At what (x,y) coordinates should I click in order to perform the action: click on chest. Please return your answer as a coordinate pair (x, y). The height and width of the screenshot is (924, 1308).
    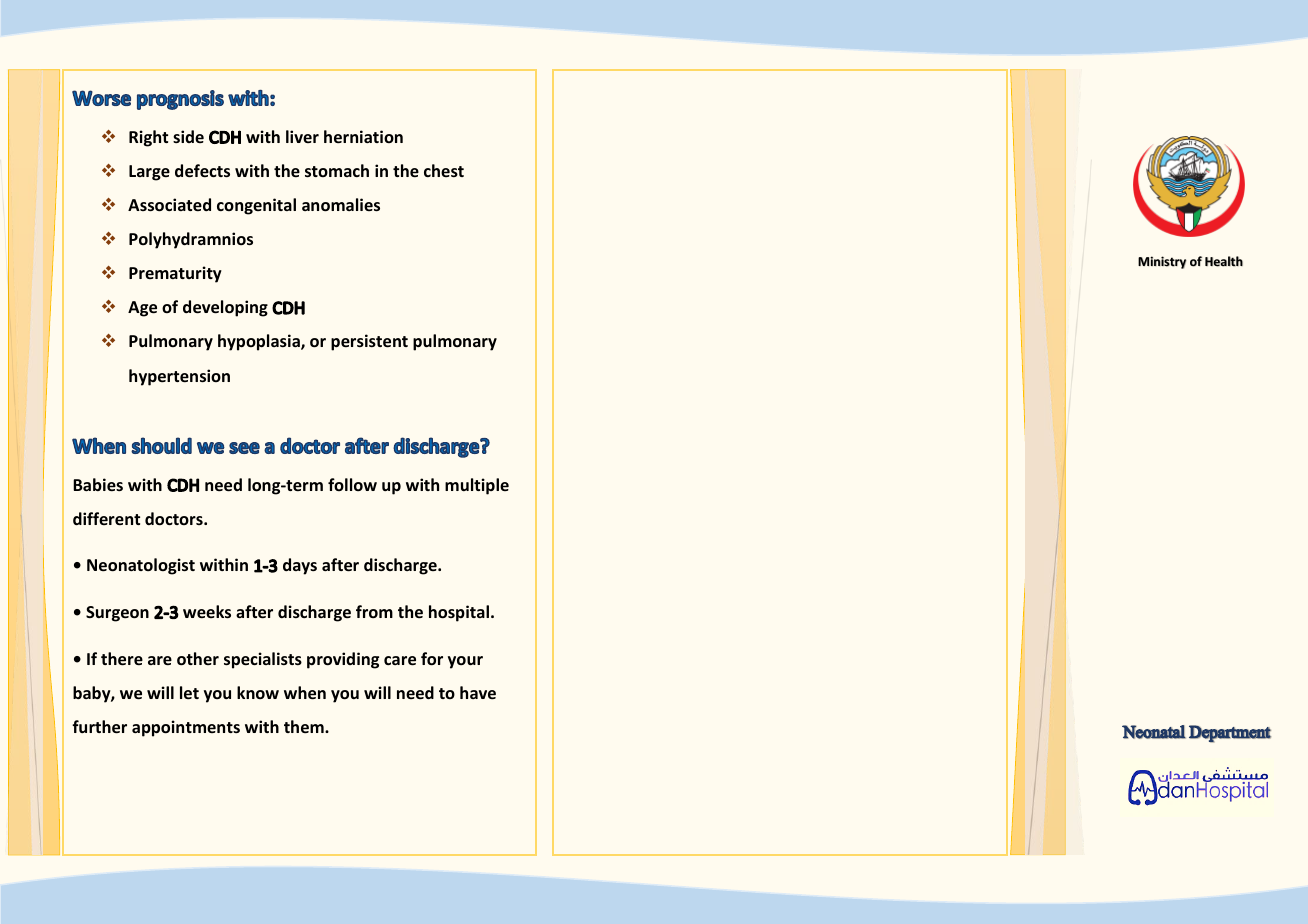
    Looking at the image, I should click on (444, 170).
